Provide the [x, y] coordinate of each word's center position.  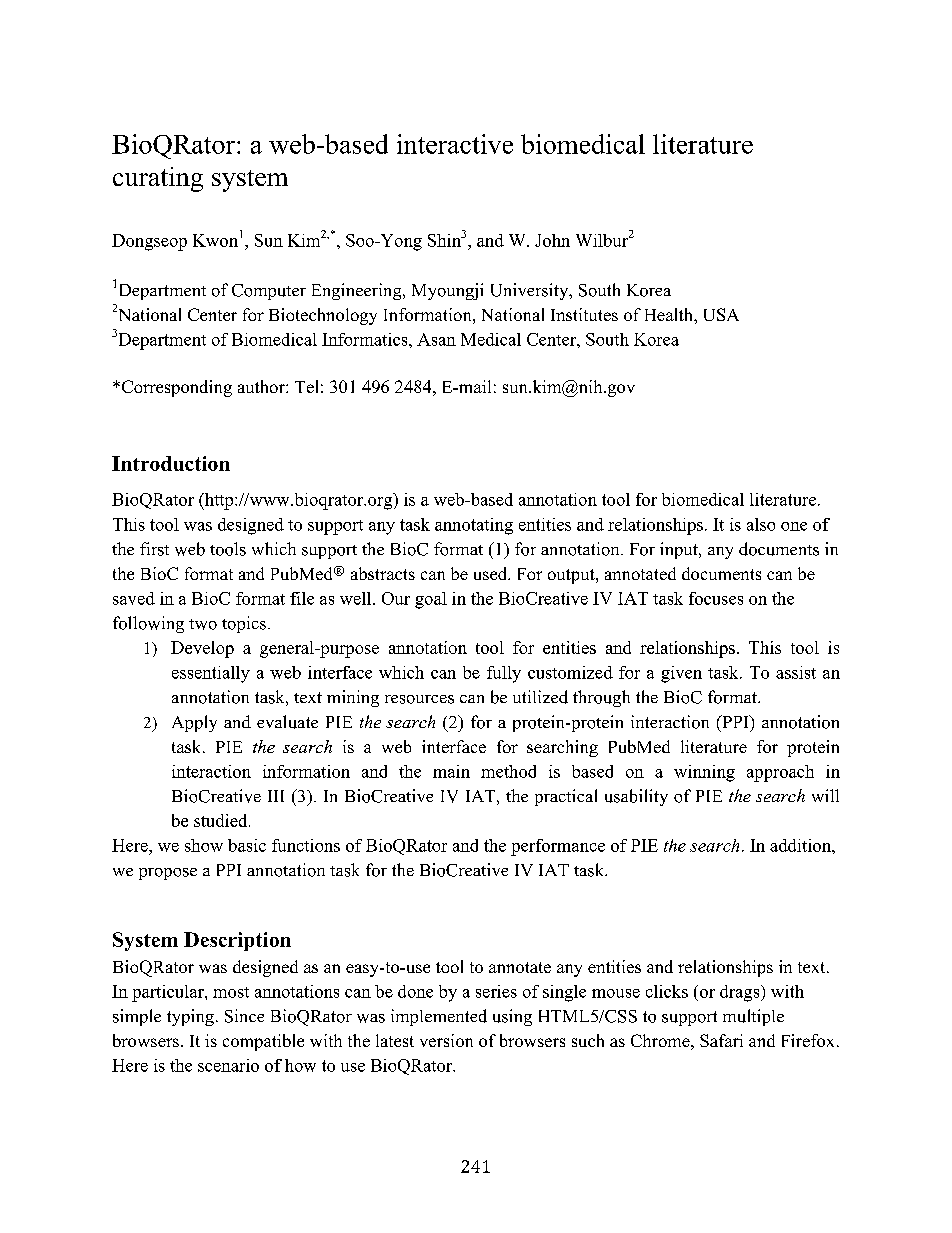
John [552, 240]
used [492, 573]
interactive [455, 144]
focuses [716, 598]
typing [190, 1017]
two [203, 624]
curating [158, 179]
